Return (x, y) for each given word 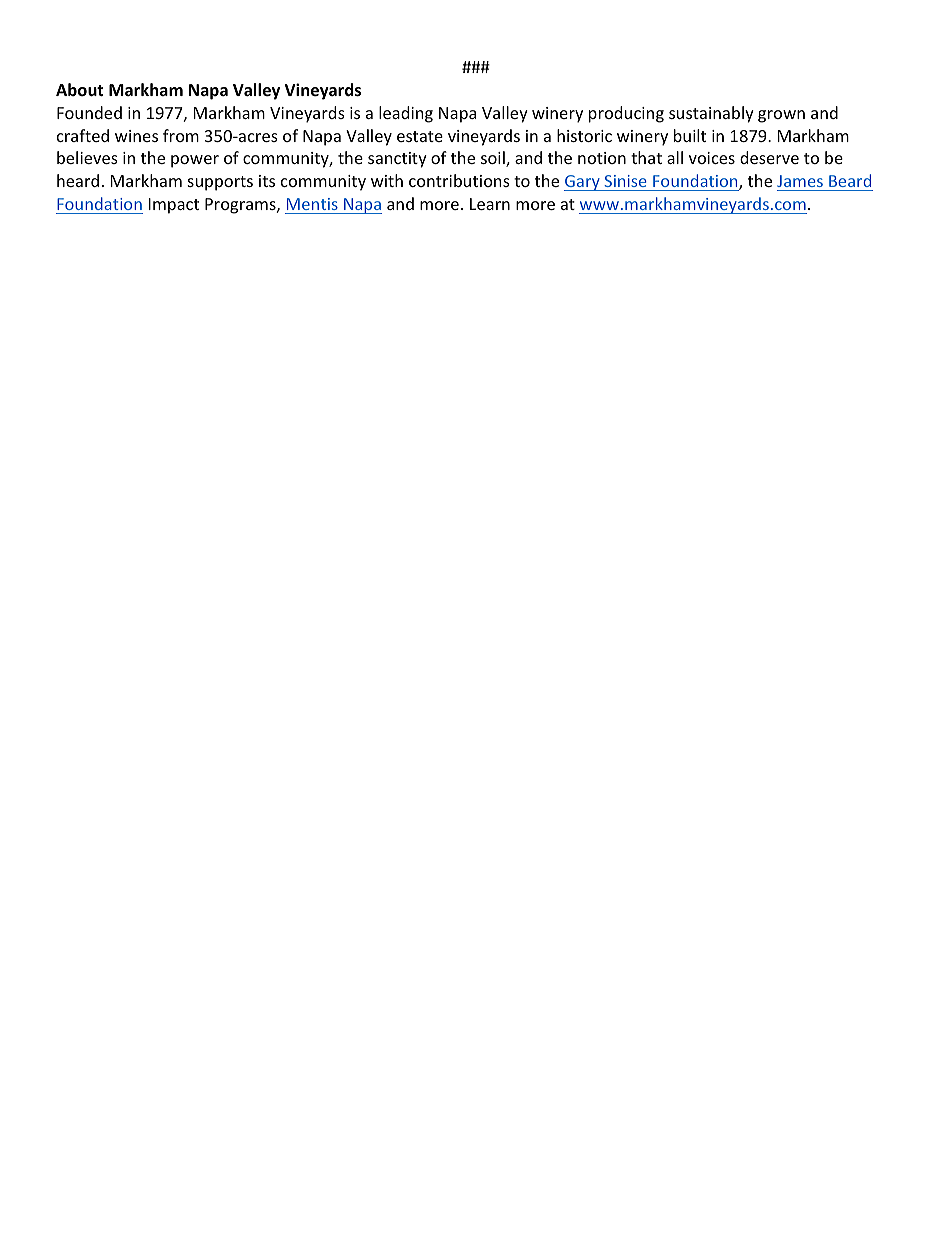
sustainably (711, 114)
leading (406, 114)
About (79, 90)
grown (781, 116)
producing (626, 114)
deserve (769, 157)
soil (494, 159)
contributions (459, 180)
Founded (89, 112)
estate (420, 136)
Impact (174, 206)
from (181, 135)
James (800, 181)
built (690, 135)
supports (220, 183)
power (195, 161)
